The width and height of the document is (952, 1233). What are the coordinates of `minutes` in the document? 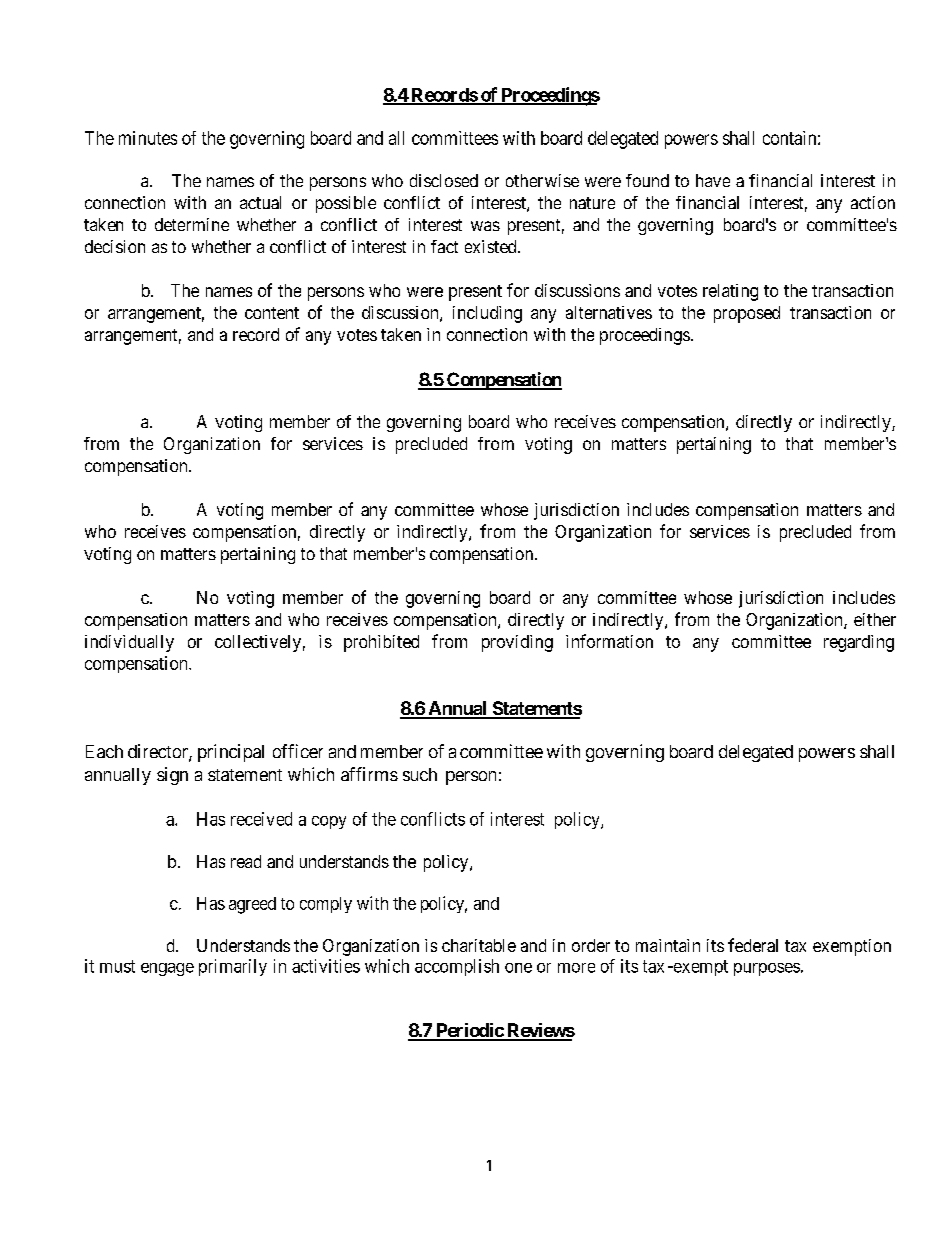 It's located at (148, 138).
